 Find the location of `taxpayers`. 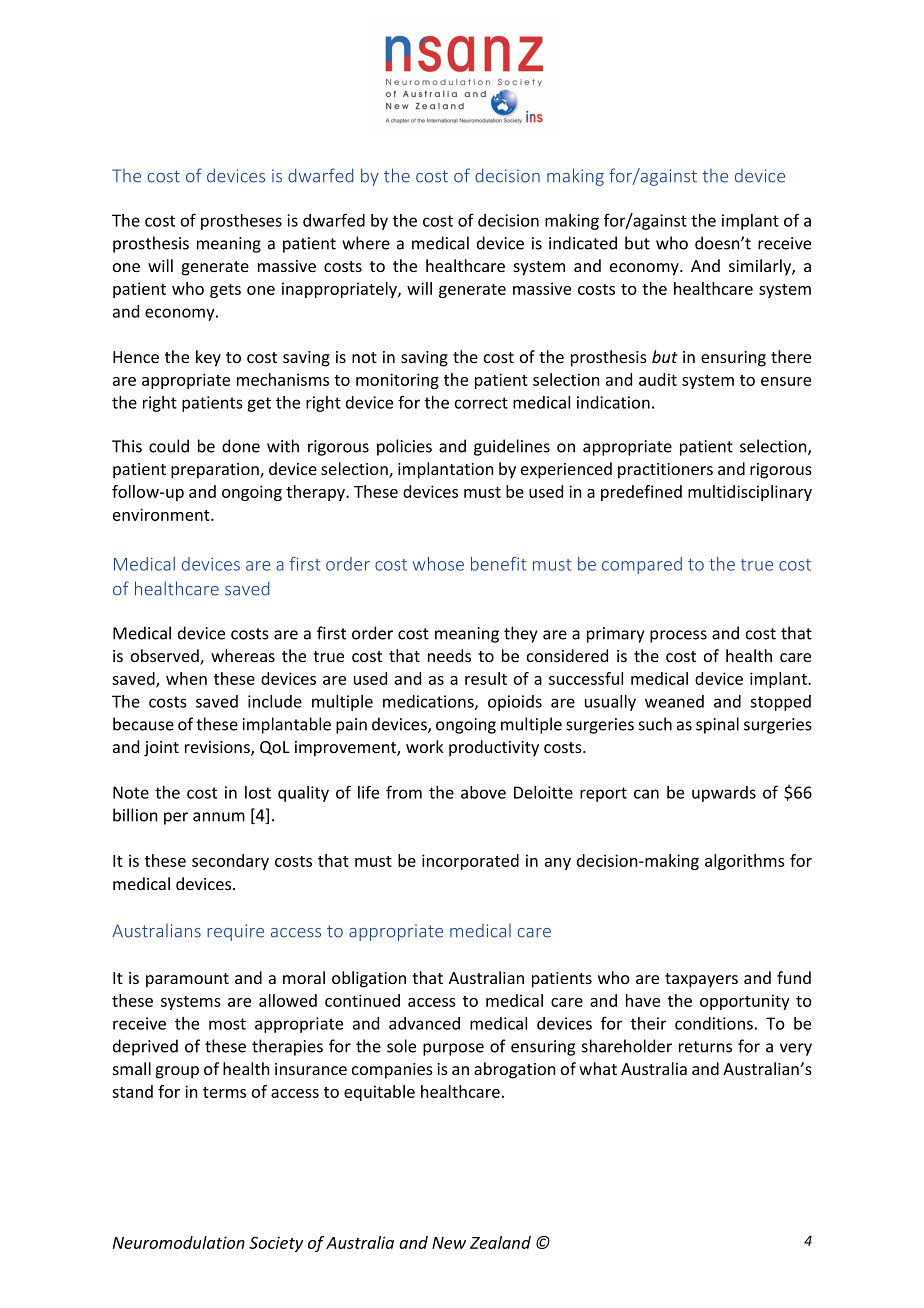

taxpayers is located at coordinates (701, 980).
